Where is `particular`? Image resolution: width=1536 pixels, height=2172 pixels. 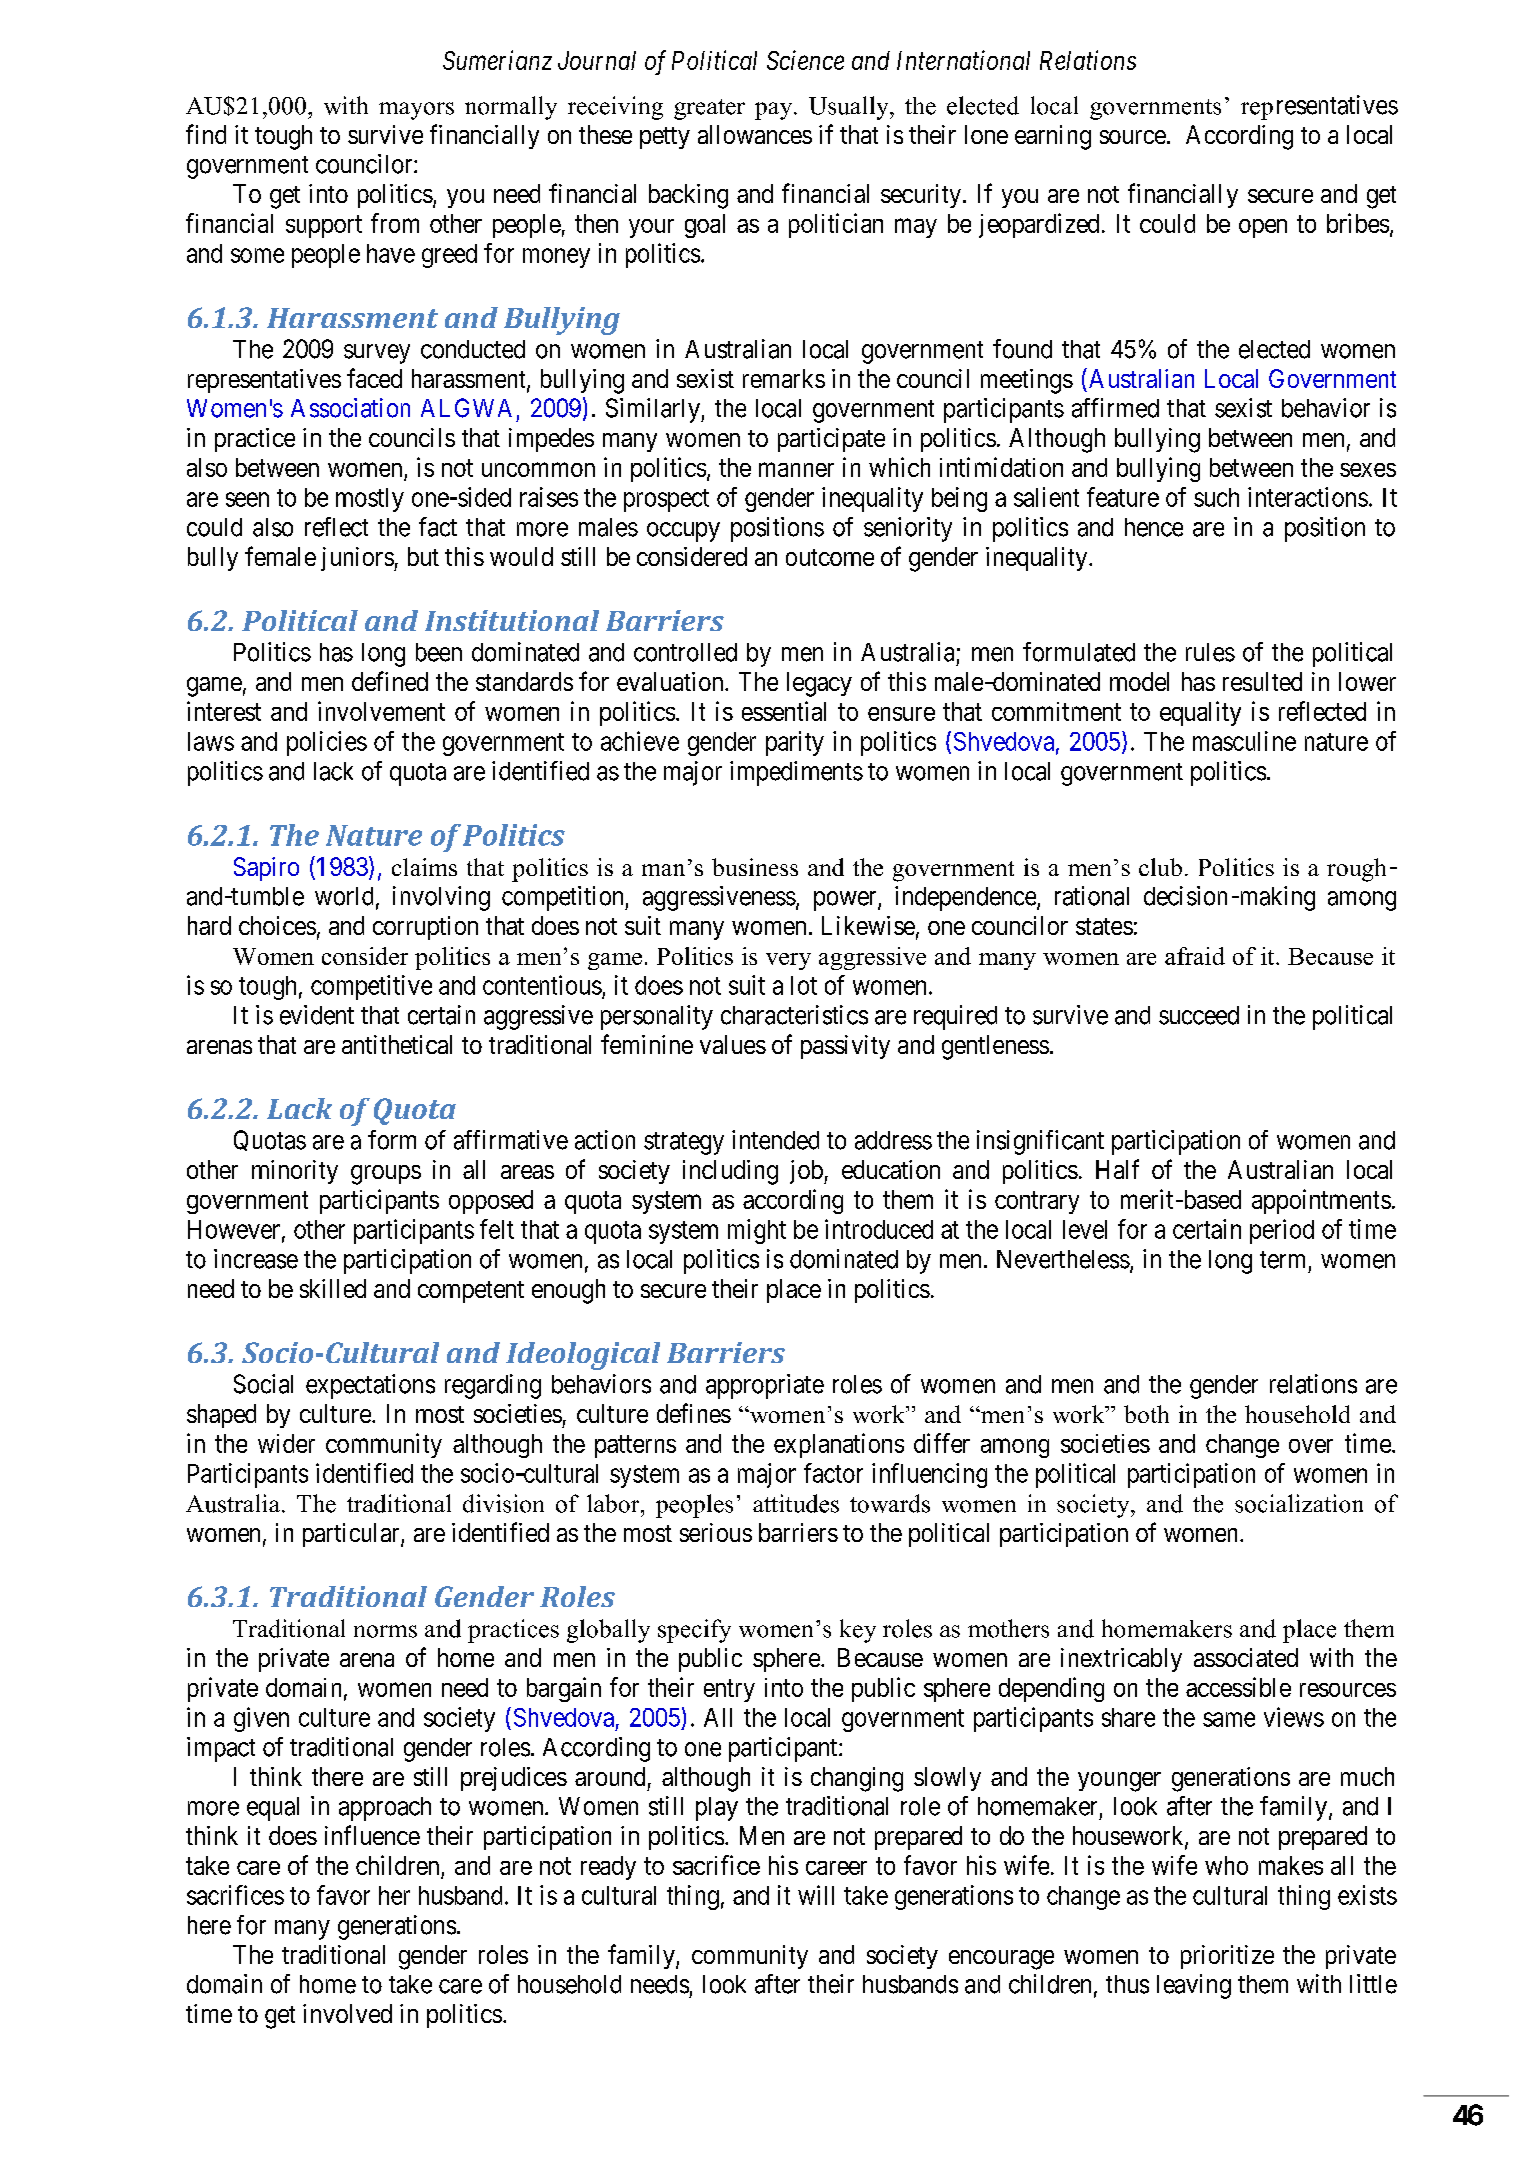 particular is located at coordinates (352, 1535).
